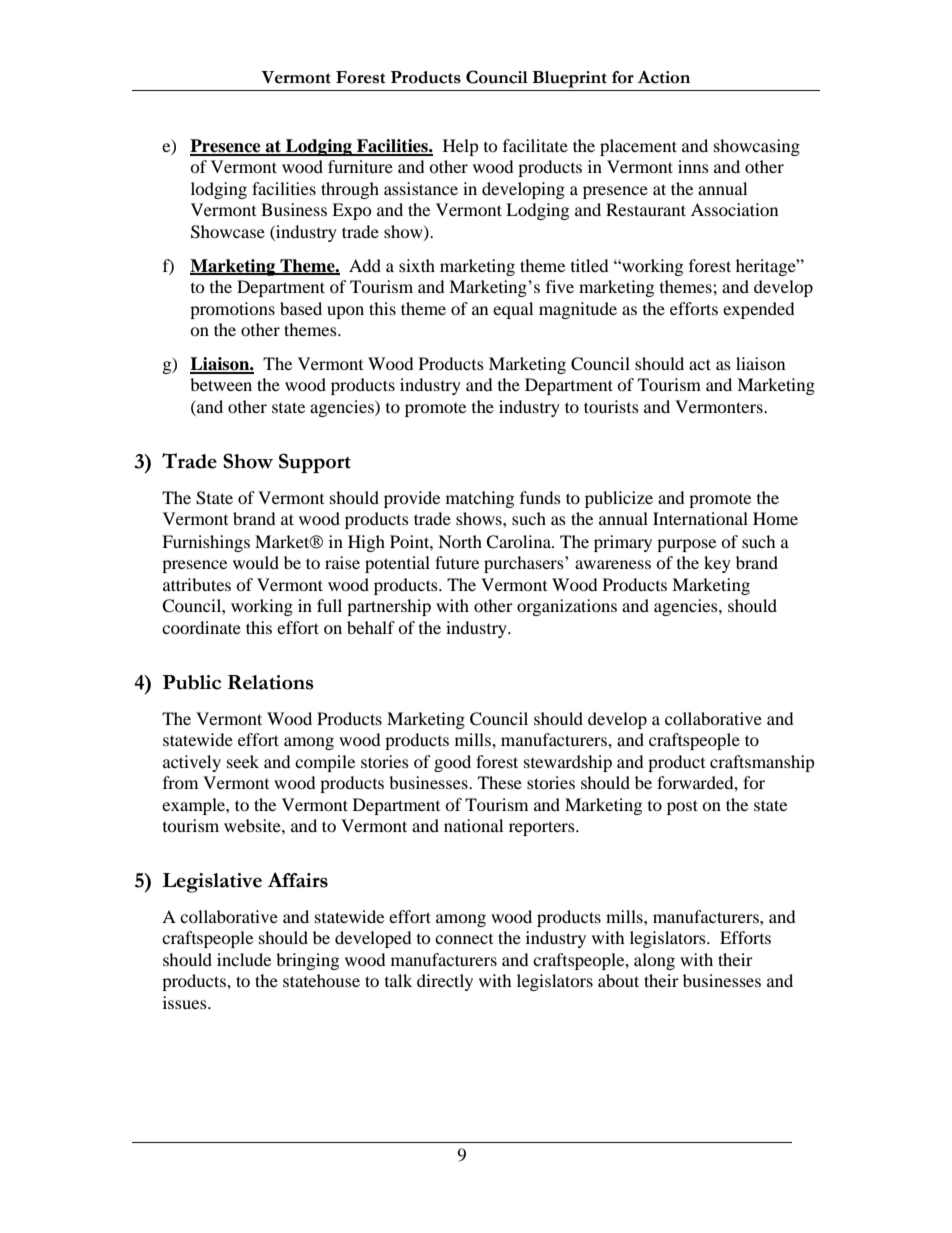  Describe the element at coordinates (480, 499) in the screenshot. I see `matching` at that location.
